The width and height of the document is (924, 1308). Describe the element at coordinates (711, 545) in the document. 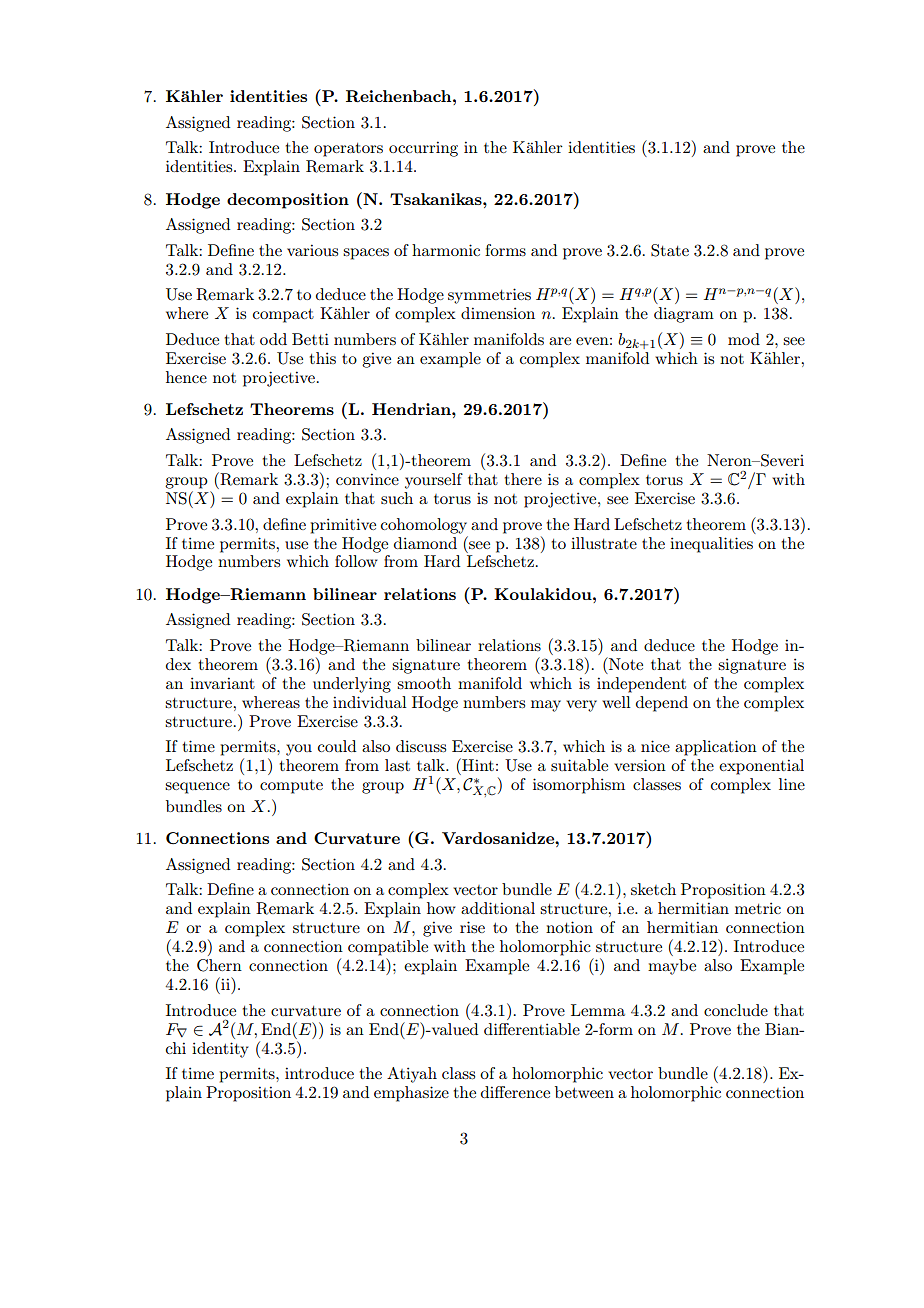

I see `inequalities` at that location.
